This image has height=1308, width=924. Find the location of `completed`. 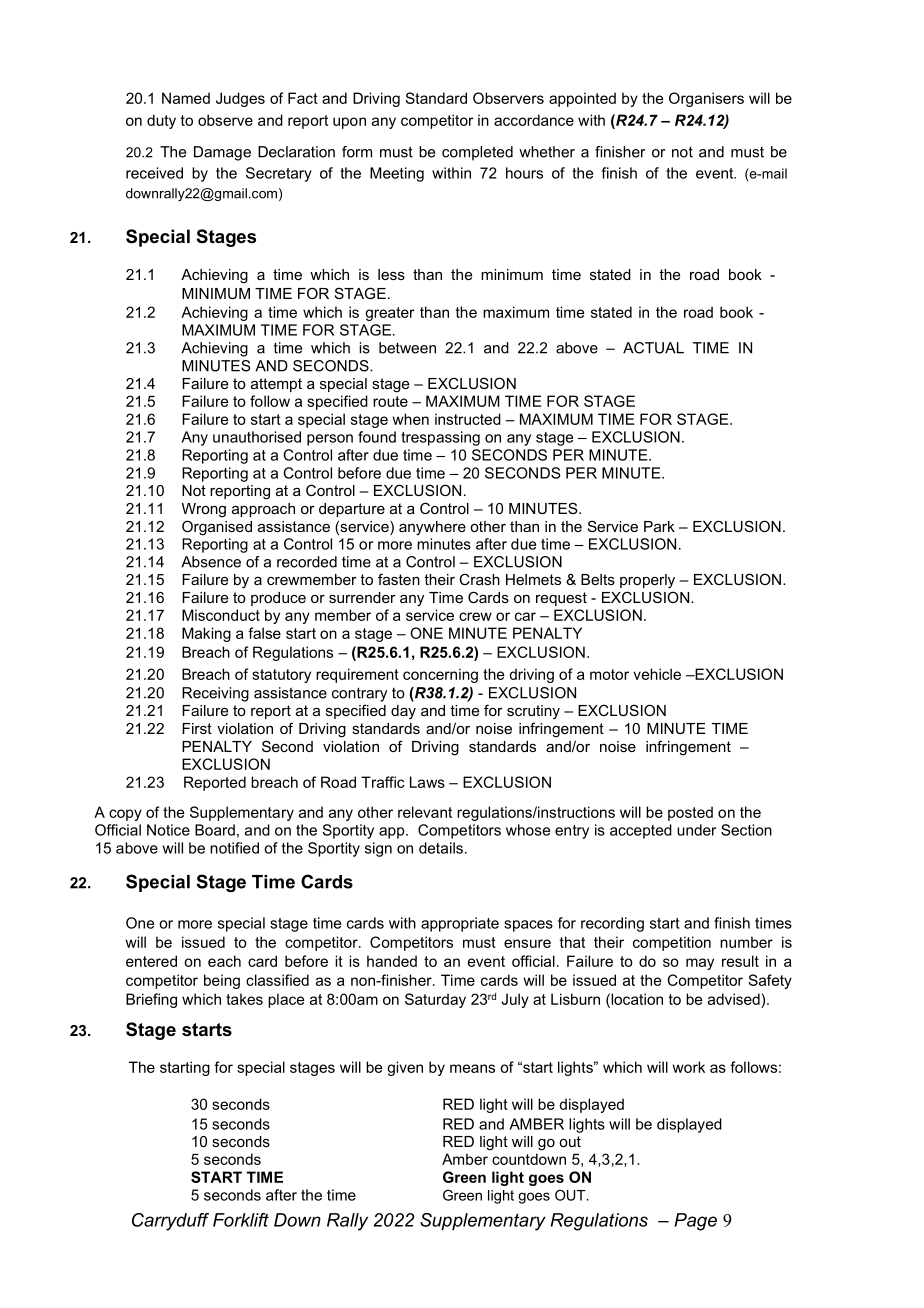

completed is located at coordinates (477, 153).
